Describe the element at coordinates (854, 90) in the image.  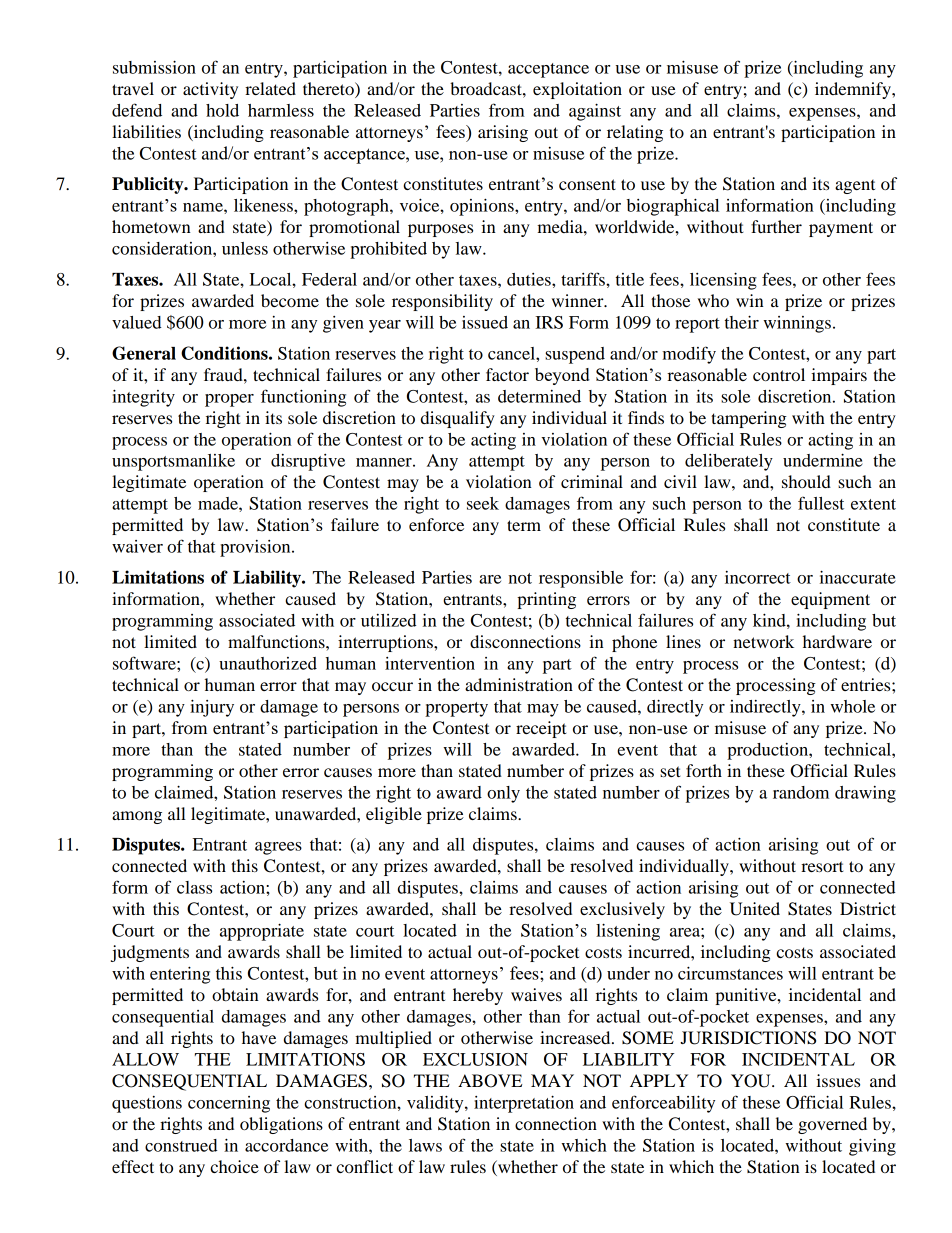
I see `indemnify` at that location.
